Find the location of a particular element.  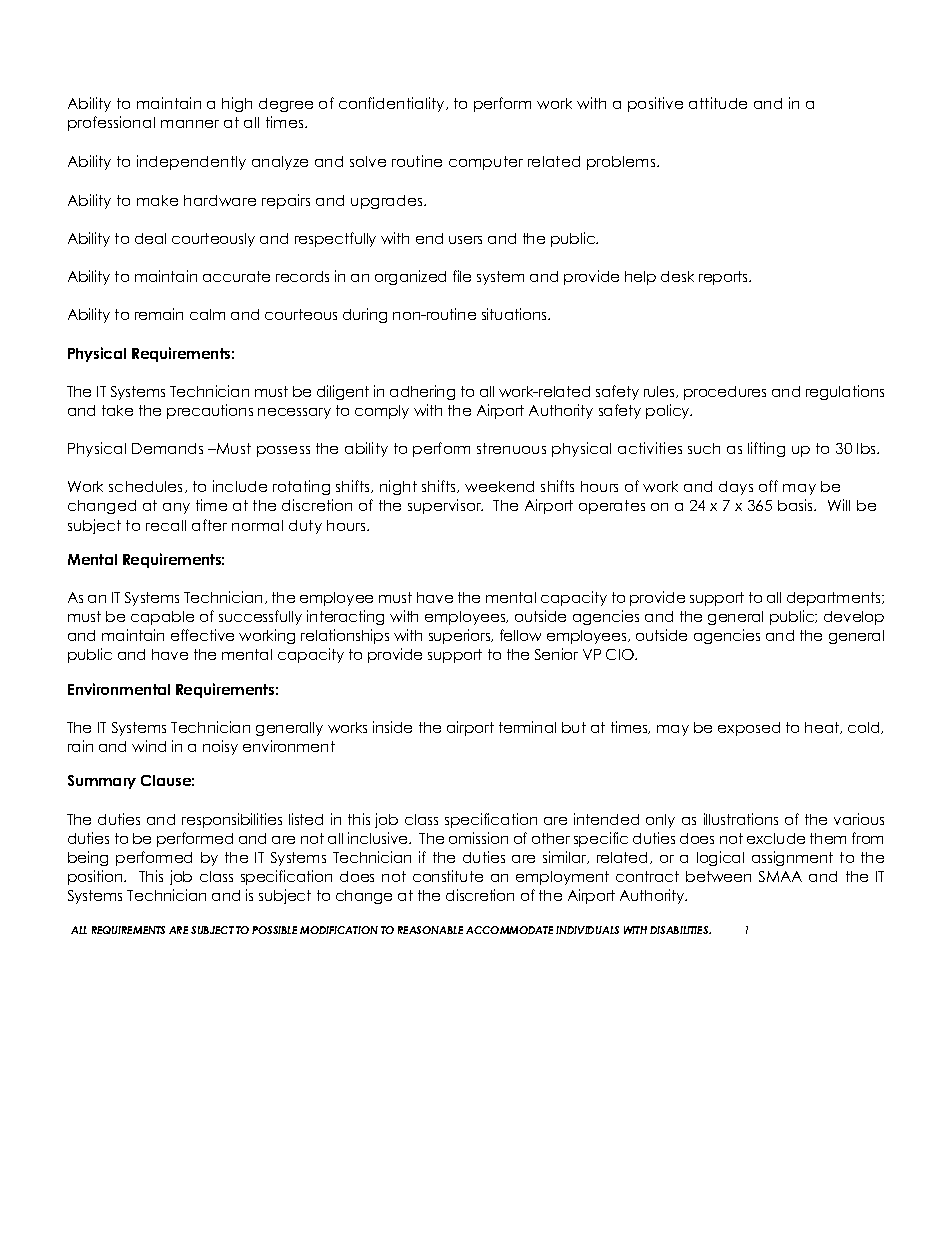

any is located at coordinates (176, 508).
